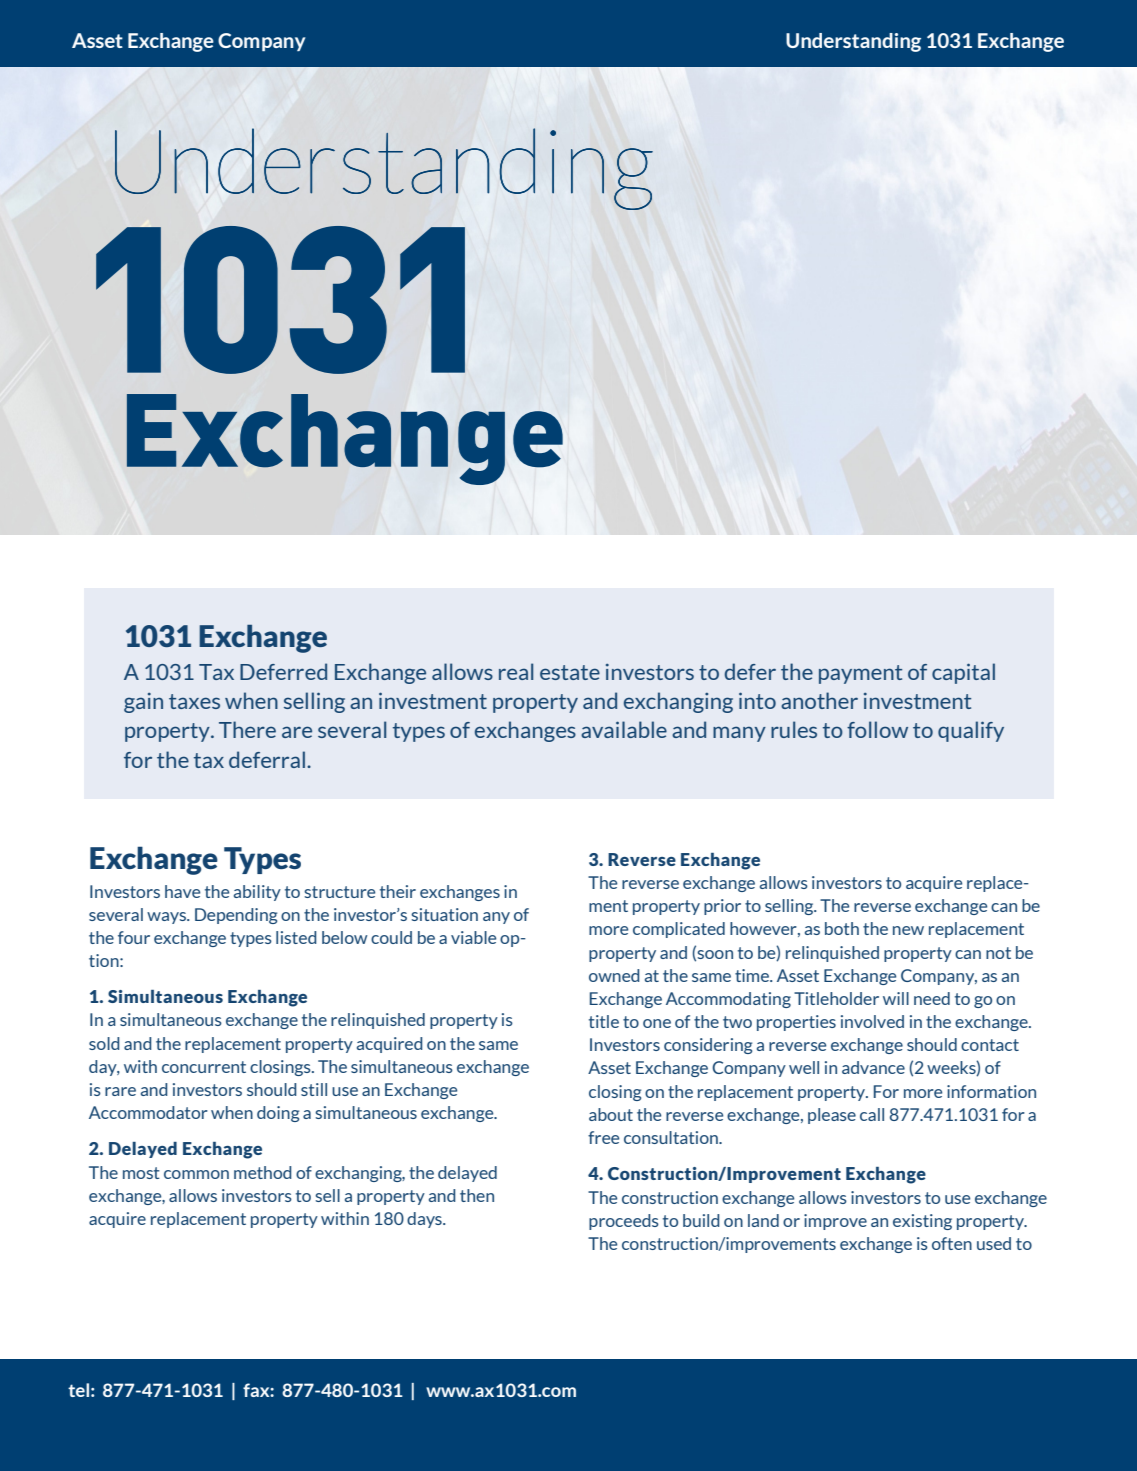  What do you see at coordinates (570, 672) in the screenshot?
I see `estate` at bounding box center [570, 672].
